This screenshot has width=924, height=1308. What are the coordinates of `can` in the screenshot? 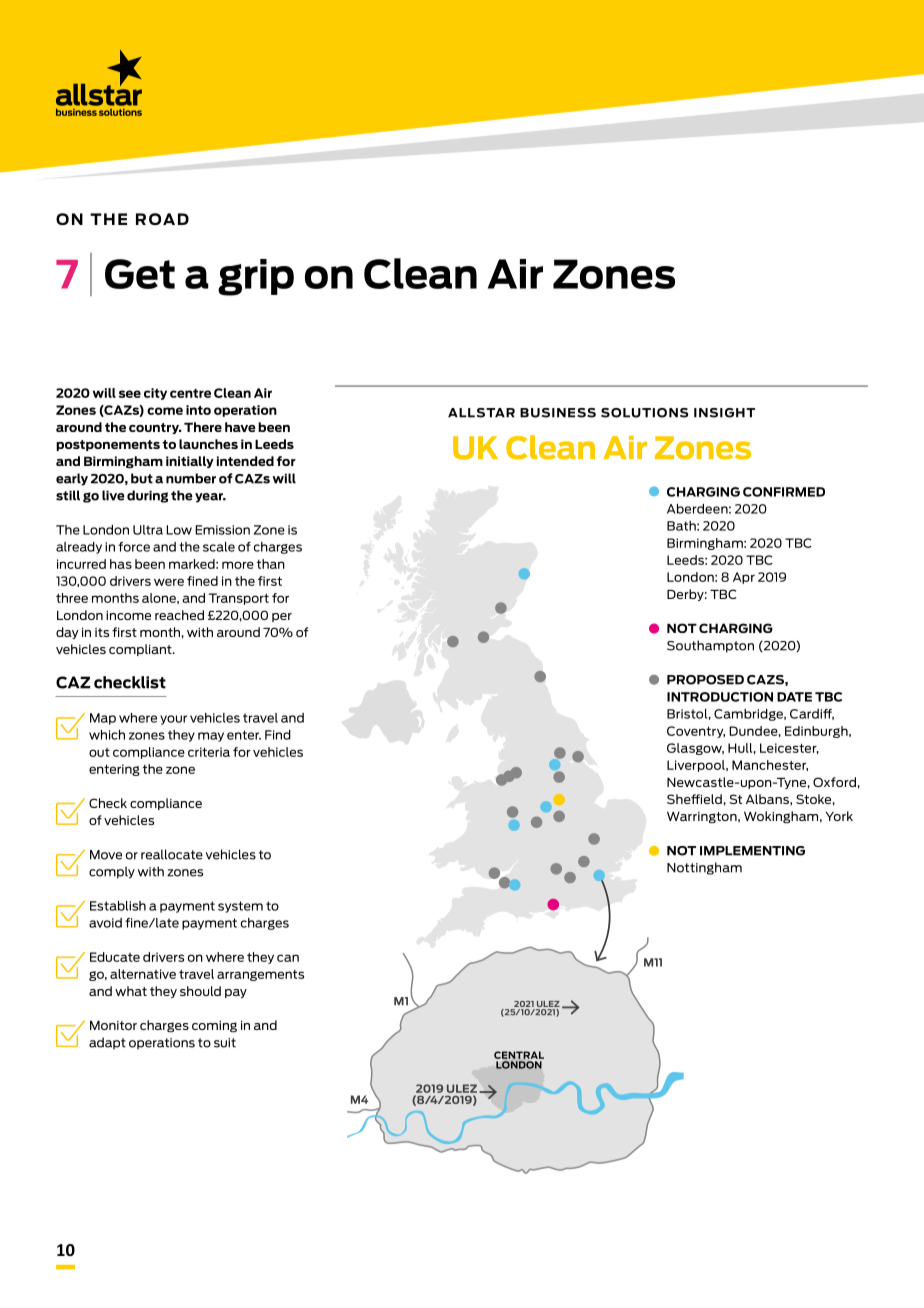 It's located at (288, 958).
